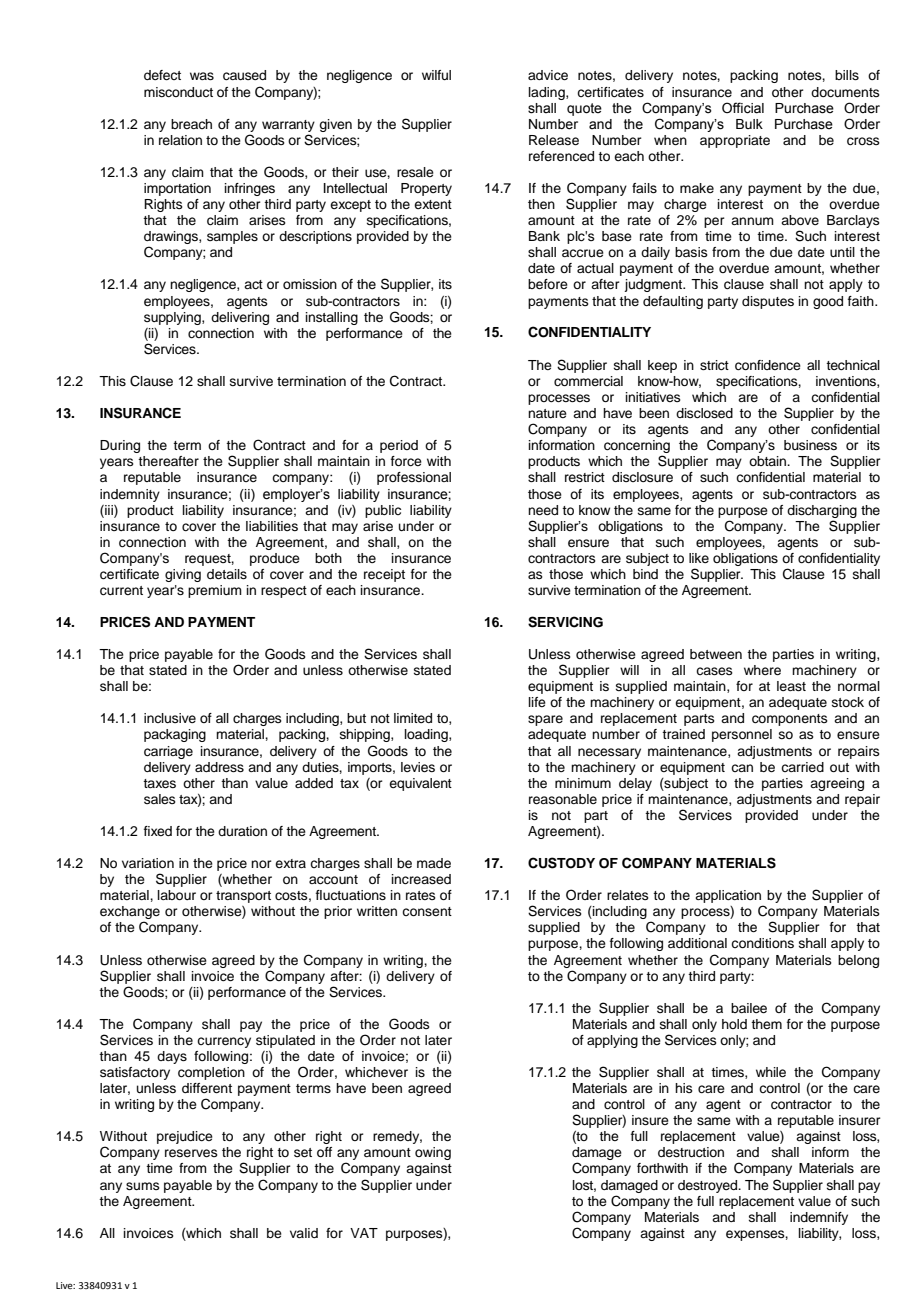  I want to click on premium, so click(215, 591).
